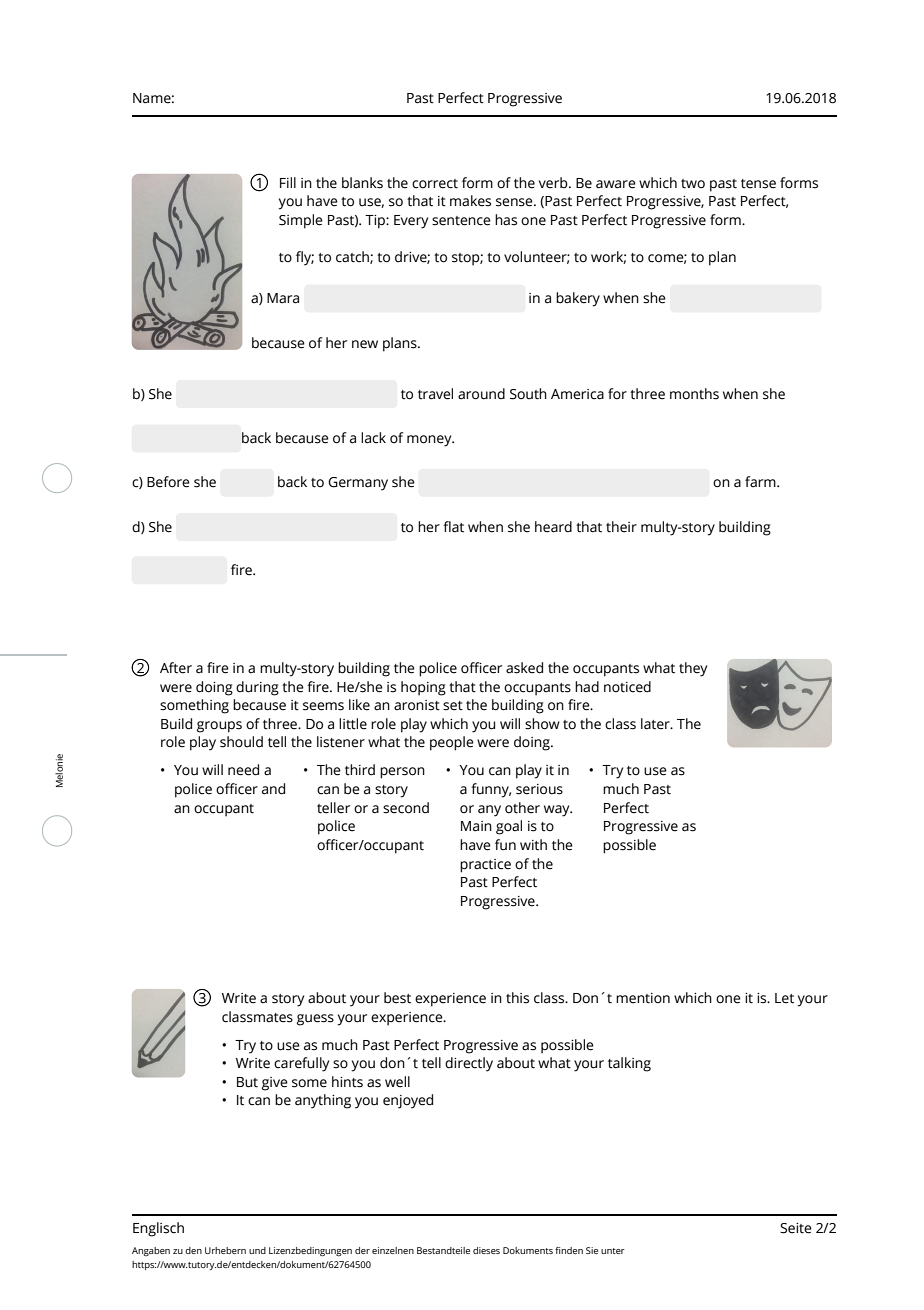 This document has height=1310, width=924. I want to click on Fill, so click(288, 182).
